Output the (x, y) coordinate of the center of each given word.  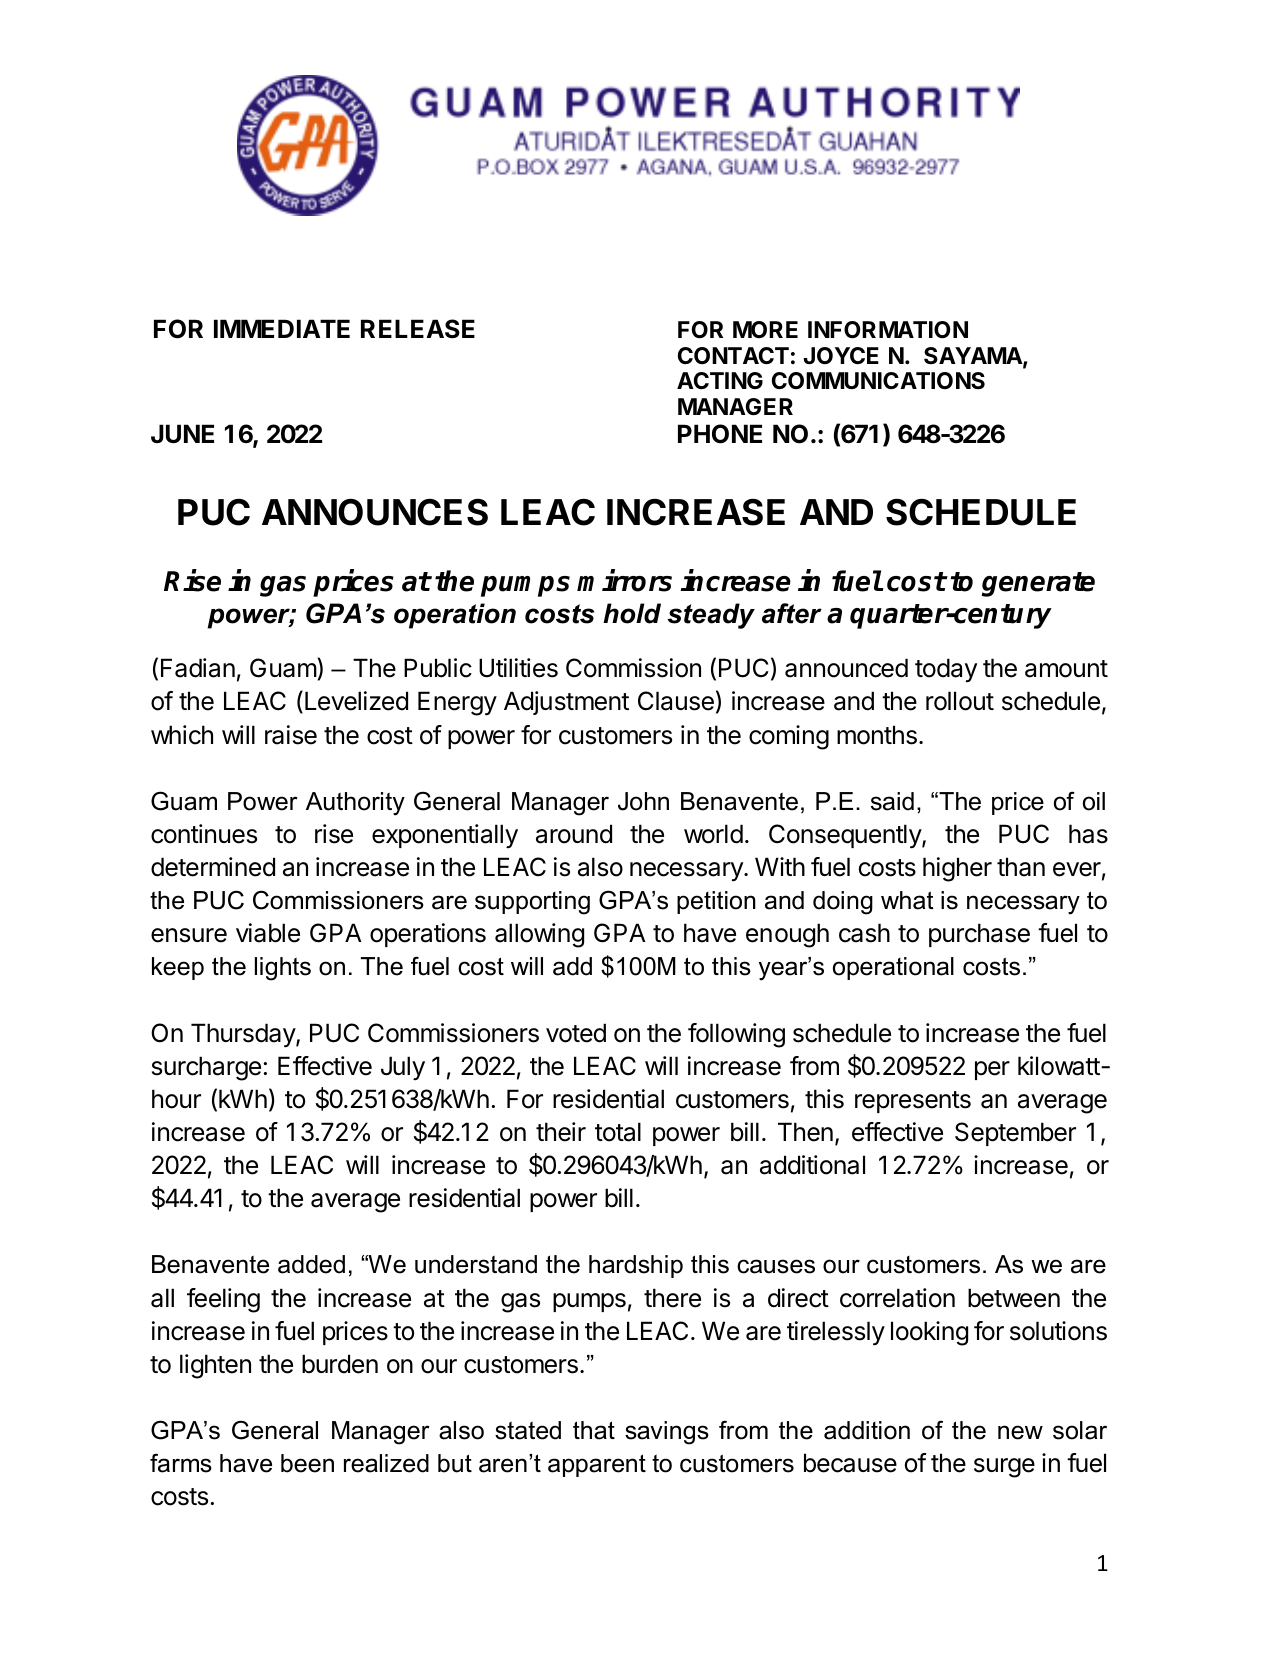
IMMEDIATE (282, 328)
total (618, 1132)
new (1020, 1432)
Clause (676, 701)
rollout (960, 701)
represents (913, 1102)
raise (291, 735)
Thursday (244, 1035)
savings (667, 1433)
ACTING (720, 380)
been (307, 1463)
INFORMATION (888, 330)
